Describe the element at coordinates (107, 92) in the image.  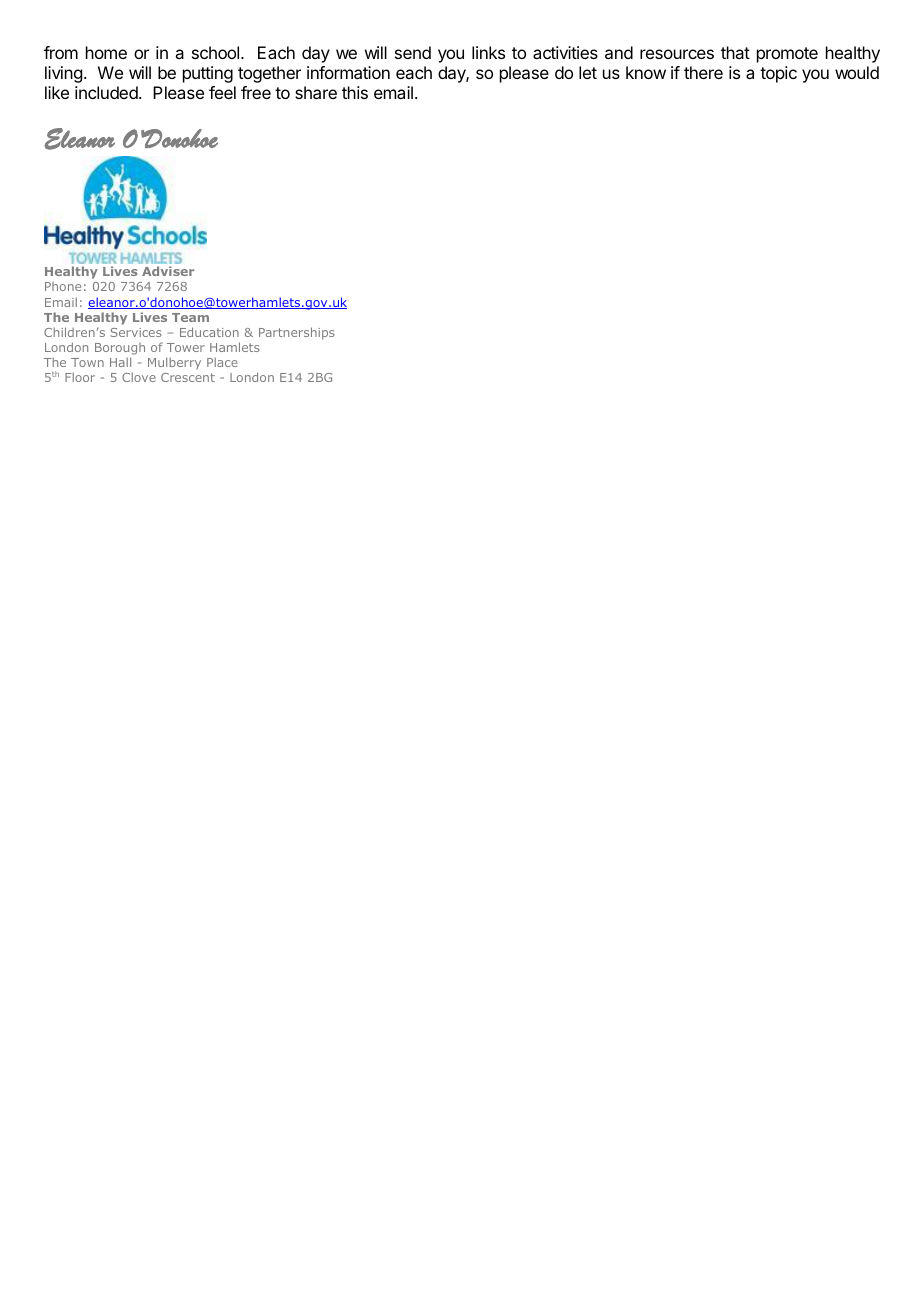
I see `included` at that location.
